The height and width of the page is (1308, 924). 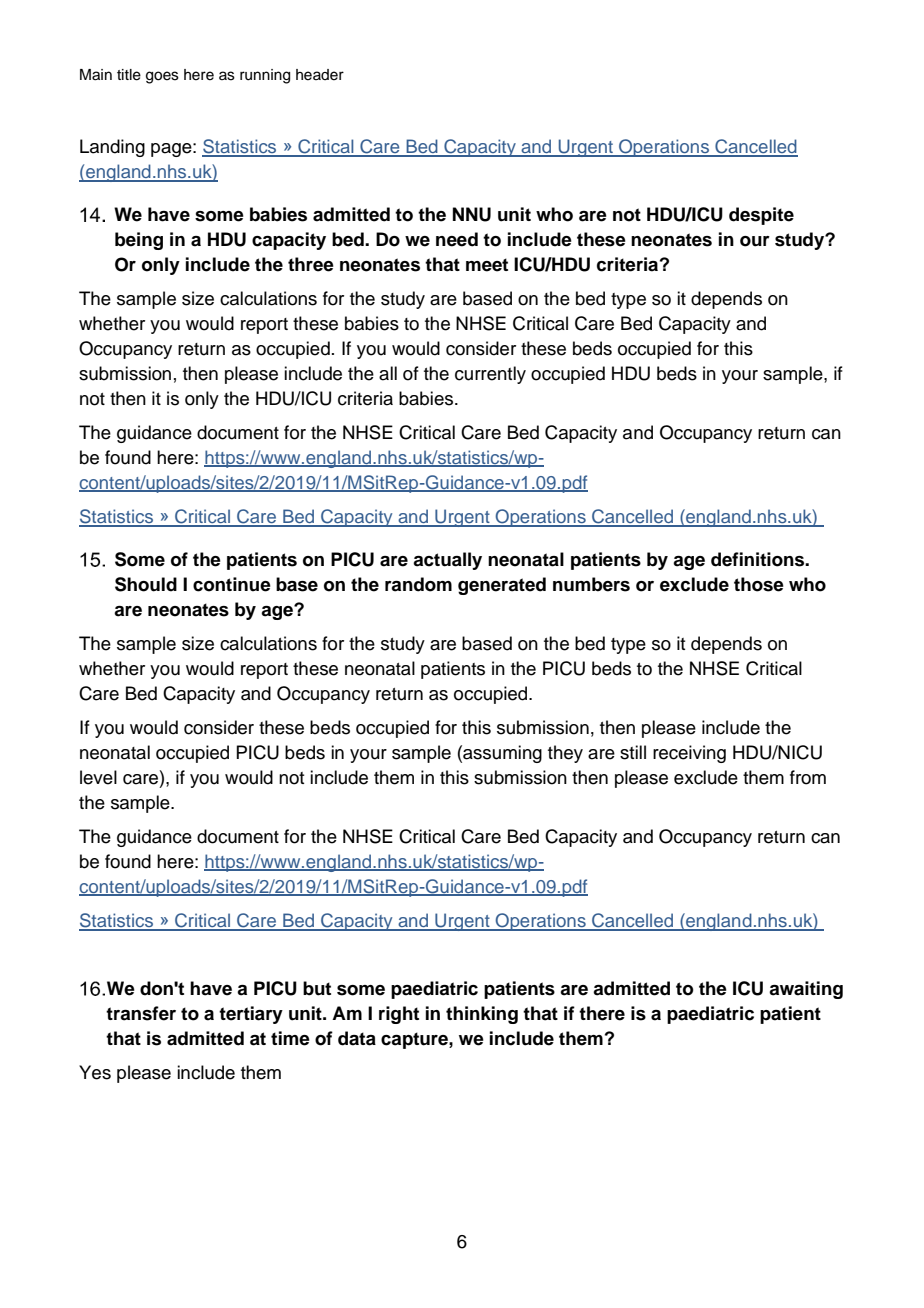 I want to click on header, so click(x=320, y=75).
